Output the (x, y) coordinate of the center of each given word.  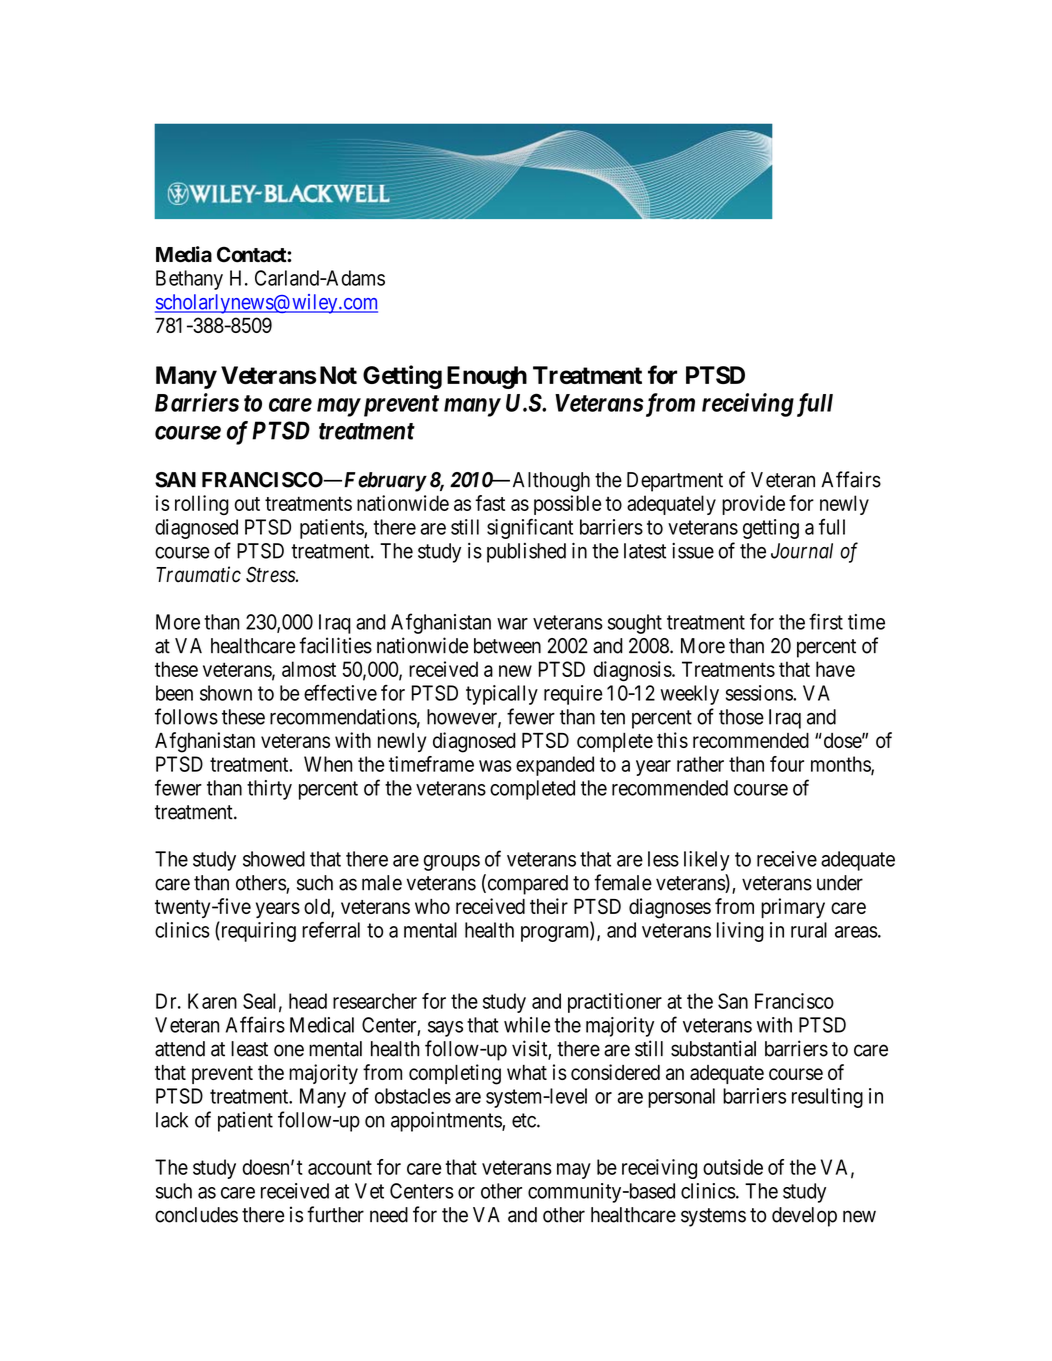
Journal (802, 551)
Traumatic (198, 574)
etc (525, 1120)
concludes (196, 1215)
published (526, 553)
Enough (487, 377)
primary (793, 908)
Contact (252, 254)
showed (274, 859)
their (549, 906)
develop (804, 1217)
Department (675, 482)
